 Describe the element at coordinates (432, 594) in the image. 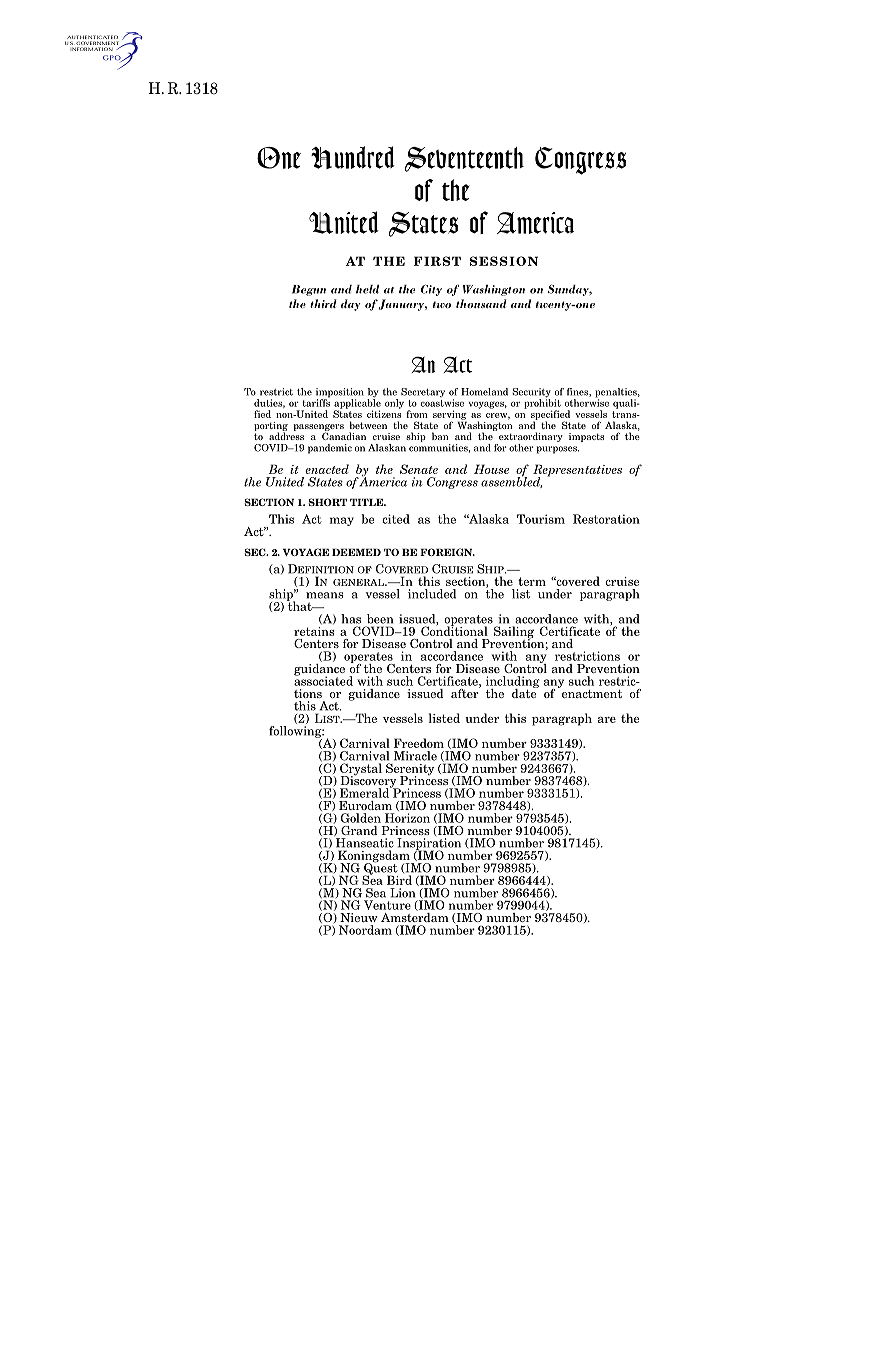

I see `included` at that location.
